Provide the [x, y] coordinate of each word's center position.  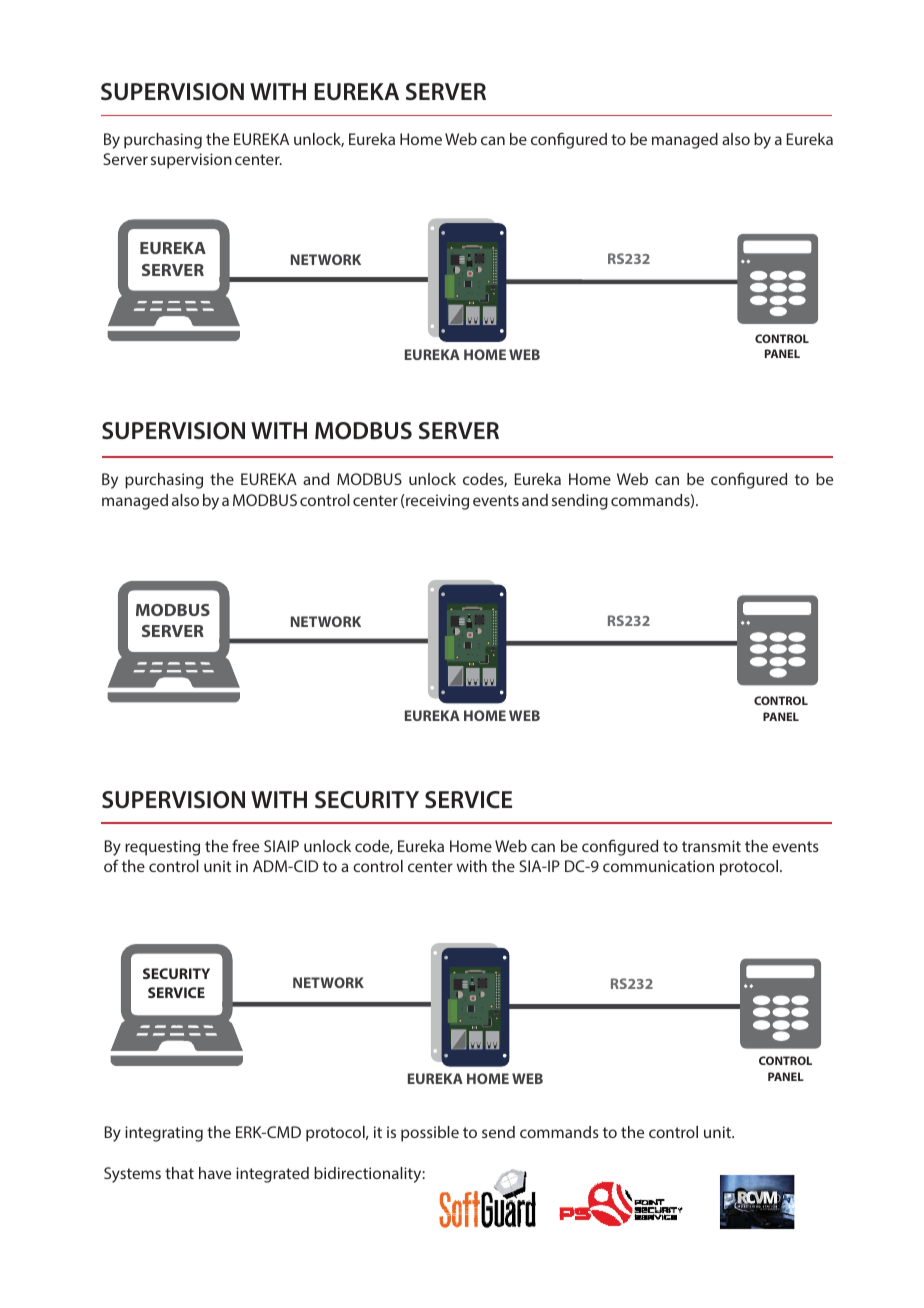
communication [658, 866]
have [215, 1173]
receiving [436, 502]
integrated [272, 1175]
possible [430, 1134]
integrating [164, 1134]
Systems [132, 1175]
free [245, 845]
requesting [162, 848]
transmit [711, 846]
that [179, 1173]
